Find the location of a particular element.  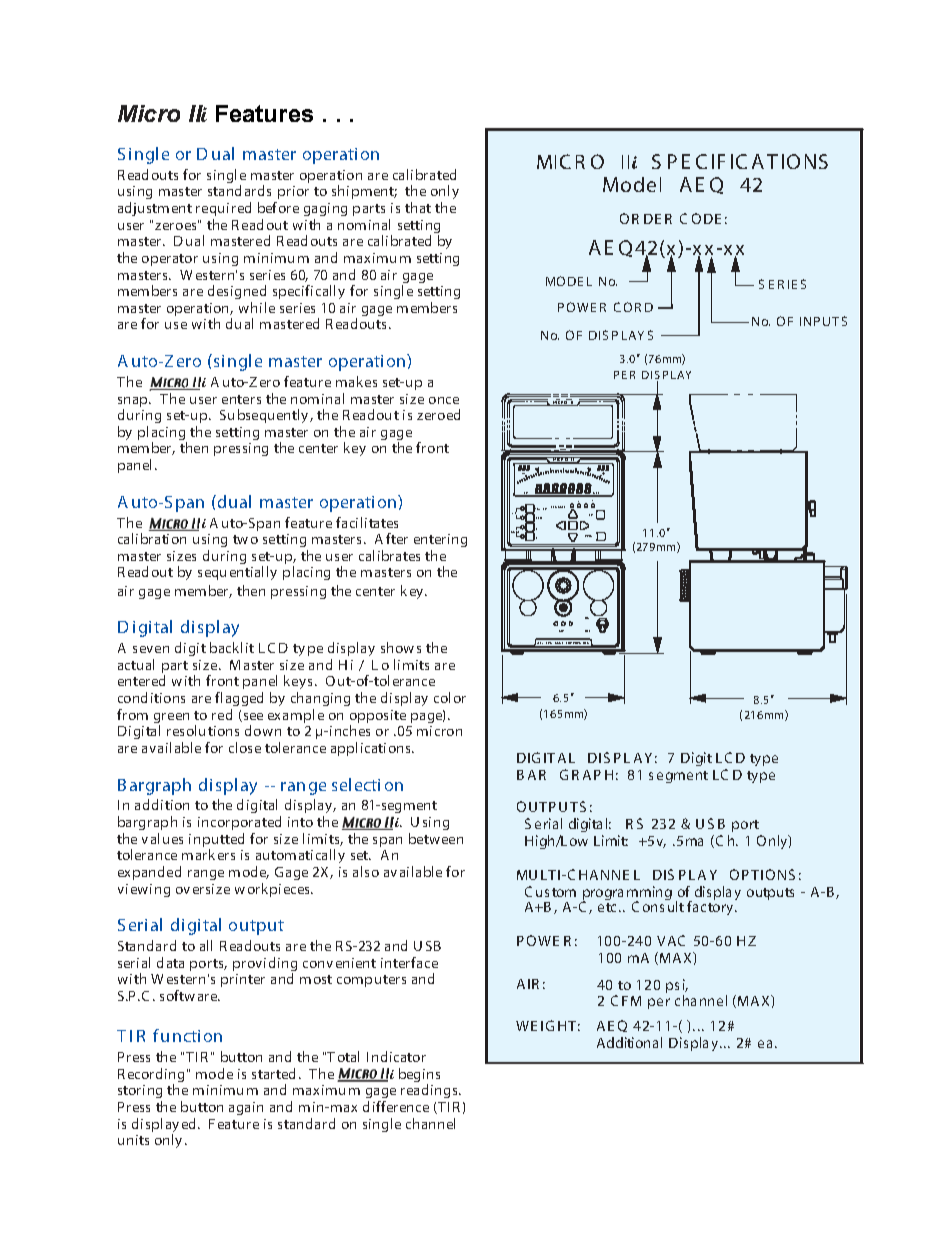

difference is located at coordinates (396, 1106).
